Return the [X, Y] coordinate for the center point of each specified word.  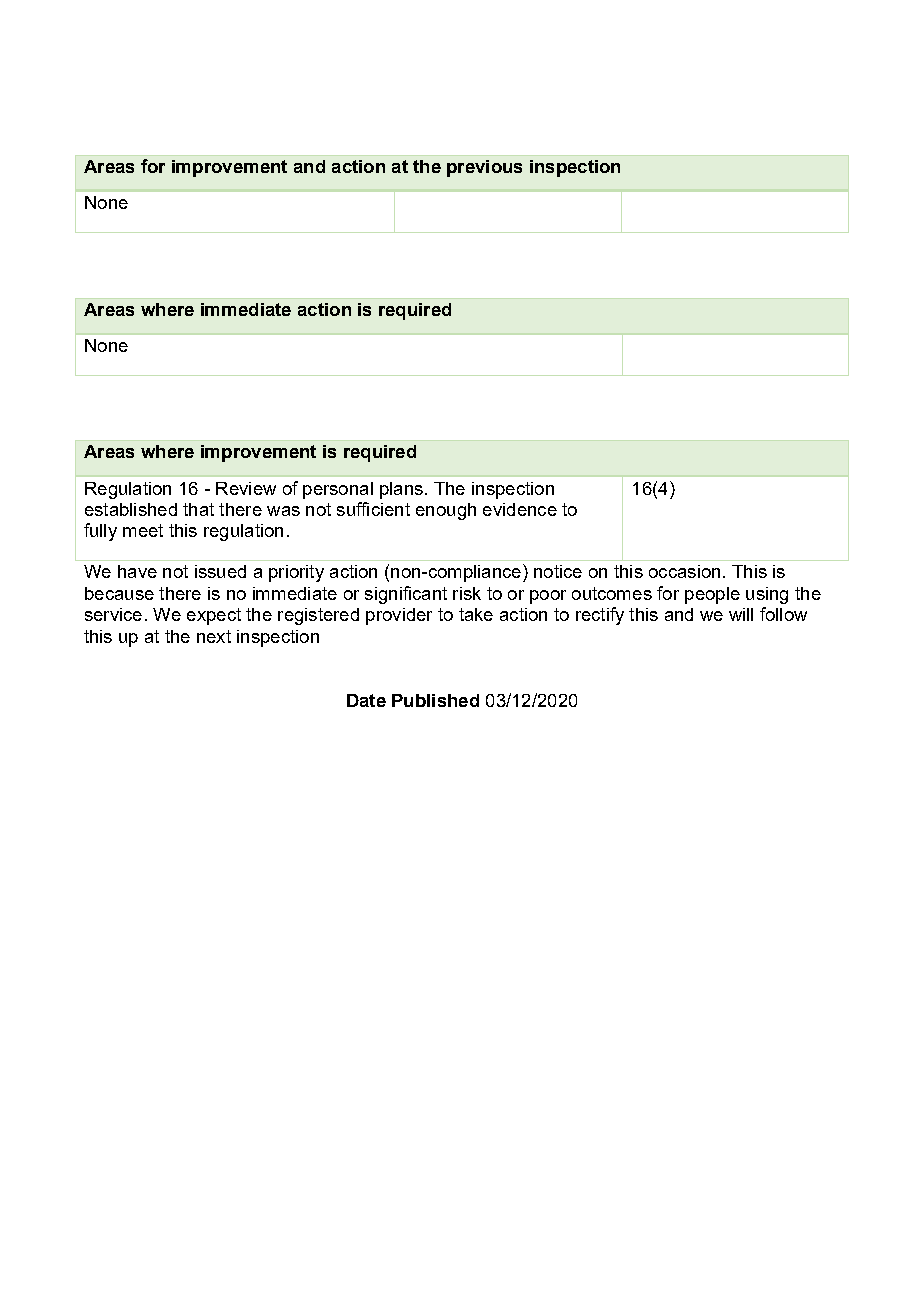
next [214, 636]
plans [401, 490]
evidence [520, 509]
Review [246, 488]
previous [484, 168]
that [198, 509]
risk [467, 593]
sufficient [373, 509]
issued [220, 571]
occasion [684, 571]
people [712, 595]
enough [446, 511]
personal [338, 490]
